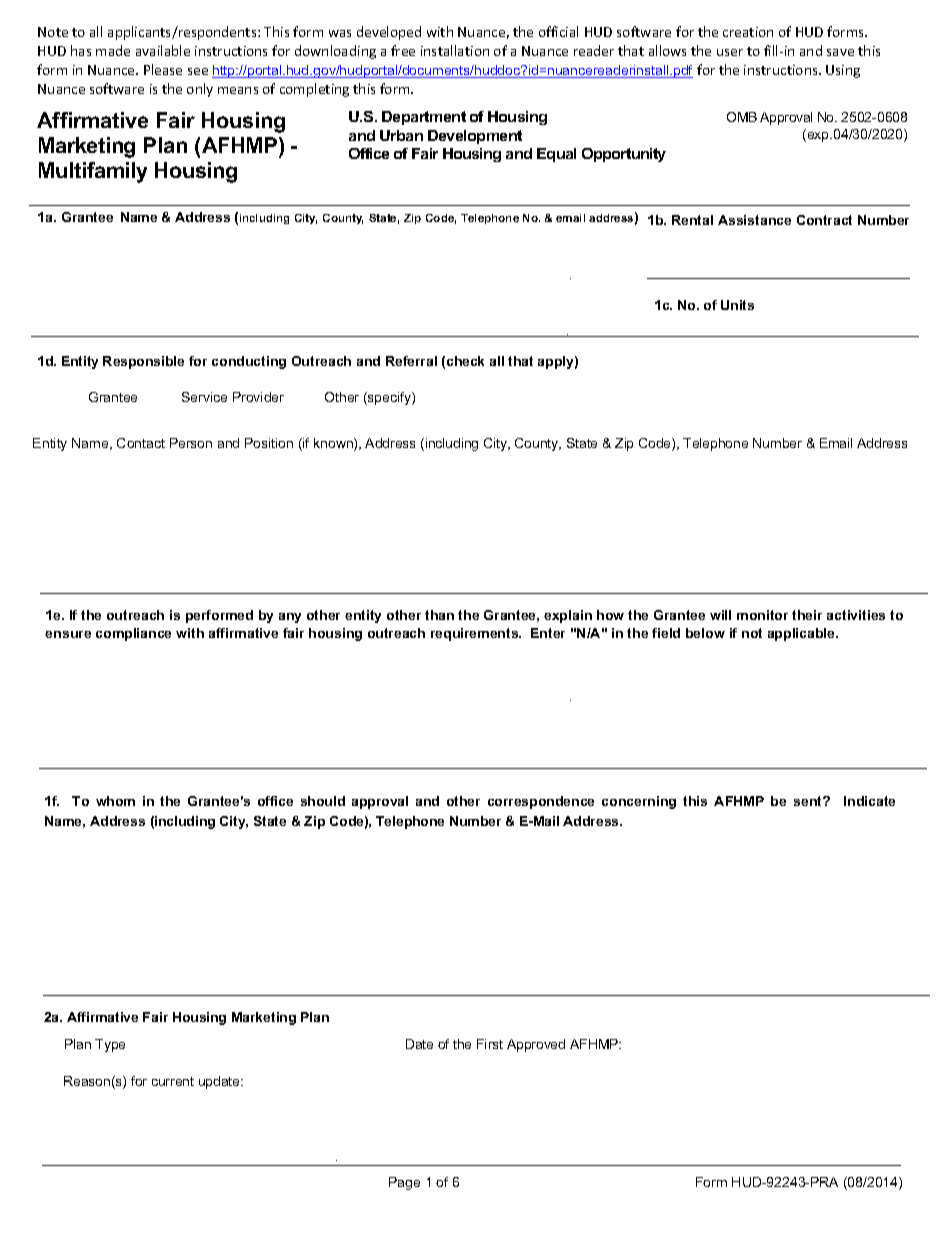 Image resolution: width=952 pixels, height=1233 pixels. Describe the element at coordinates (173, 1081) in the screenshot. I see `current` at that location.
